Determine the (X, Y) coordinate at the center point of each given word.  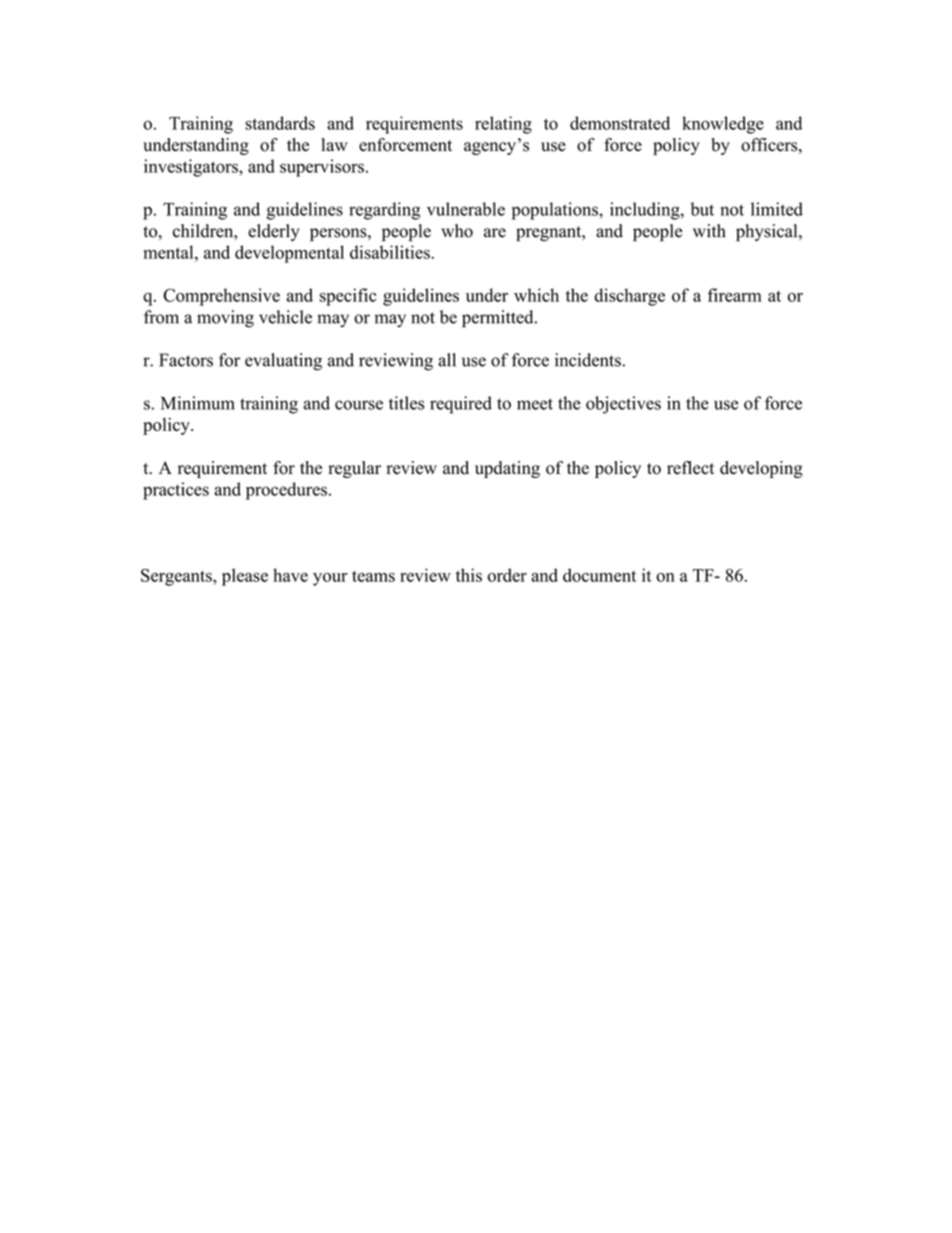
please (245, 577)
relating (503, 125)
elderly (274, 232)
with (709, 231)
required (461, 405)
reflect (690, 468)
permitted (499, 319)
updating (507, 469)
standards (280, 123)
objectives (623, 405)
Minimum (198, 403)
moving (225, 319)
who (457, 231)
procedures (286, 491)
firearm (735, 295)
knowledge (723, 125)
